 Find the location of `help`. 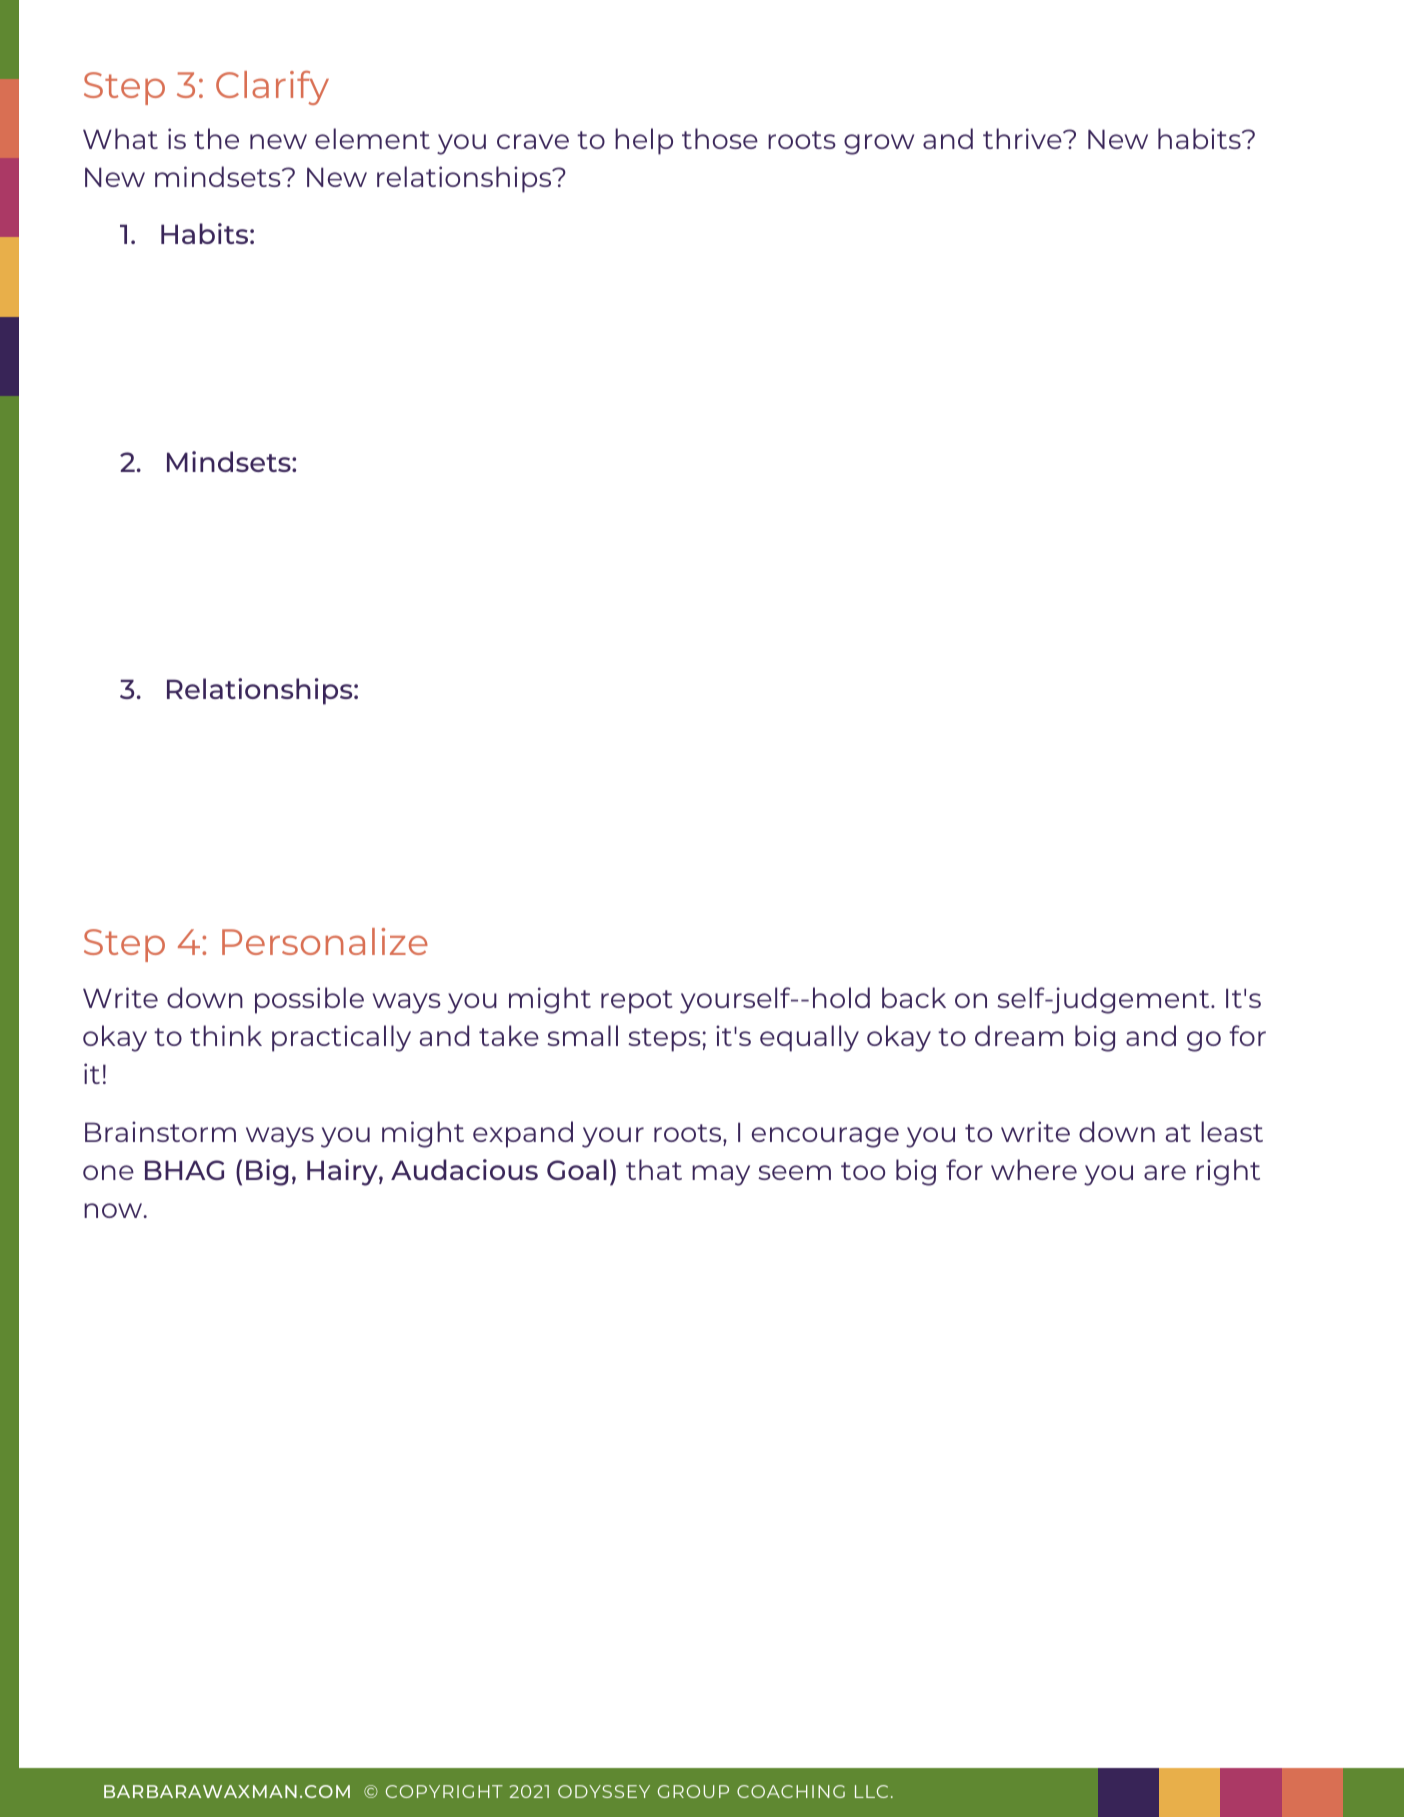

help is located at coordinates (644, 141).
